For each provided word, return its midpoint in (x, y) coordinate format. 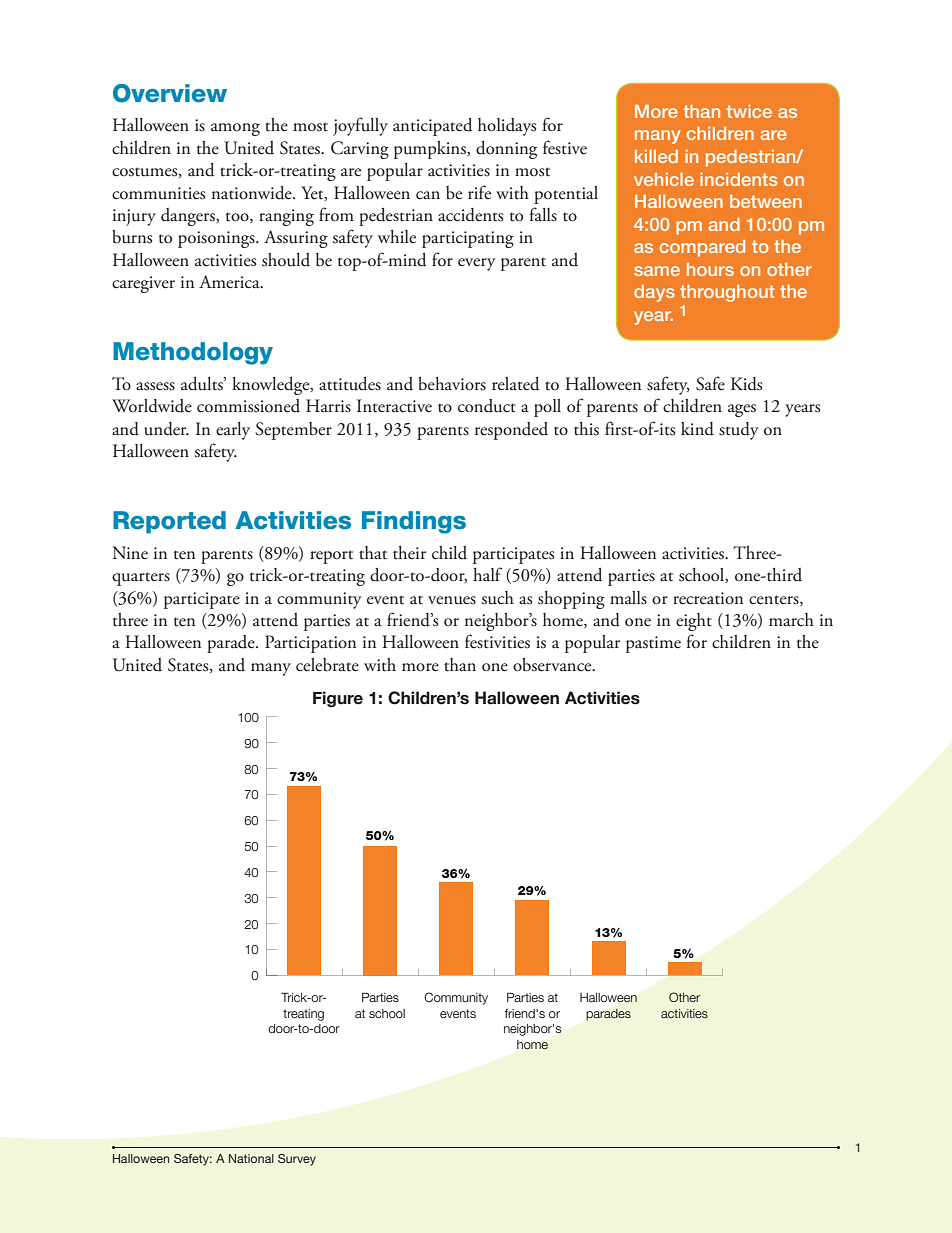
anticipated (432, 127)
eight (694, 622)
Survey (297, 1160)
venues (452, 600)
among (235, 129)
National (251, 1158)
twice (749, 111)
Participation (310, 644)
